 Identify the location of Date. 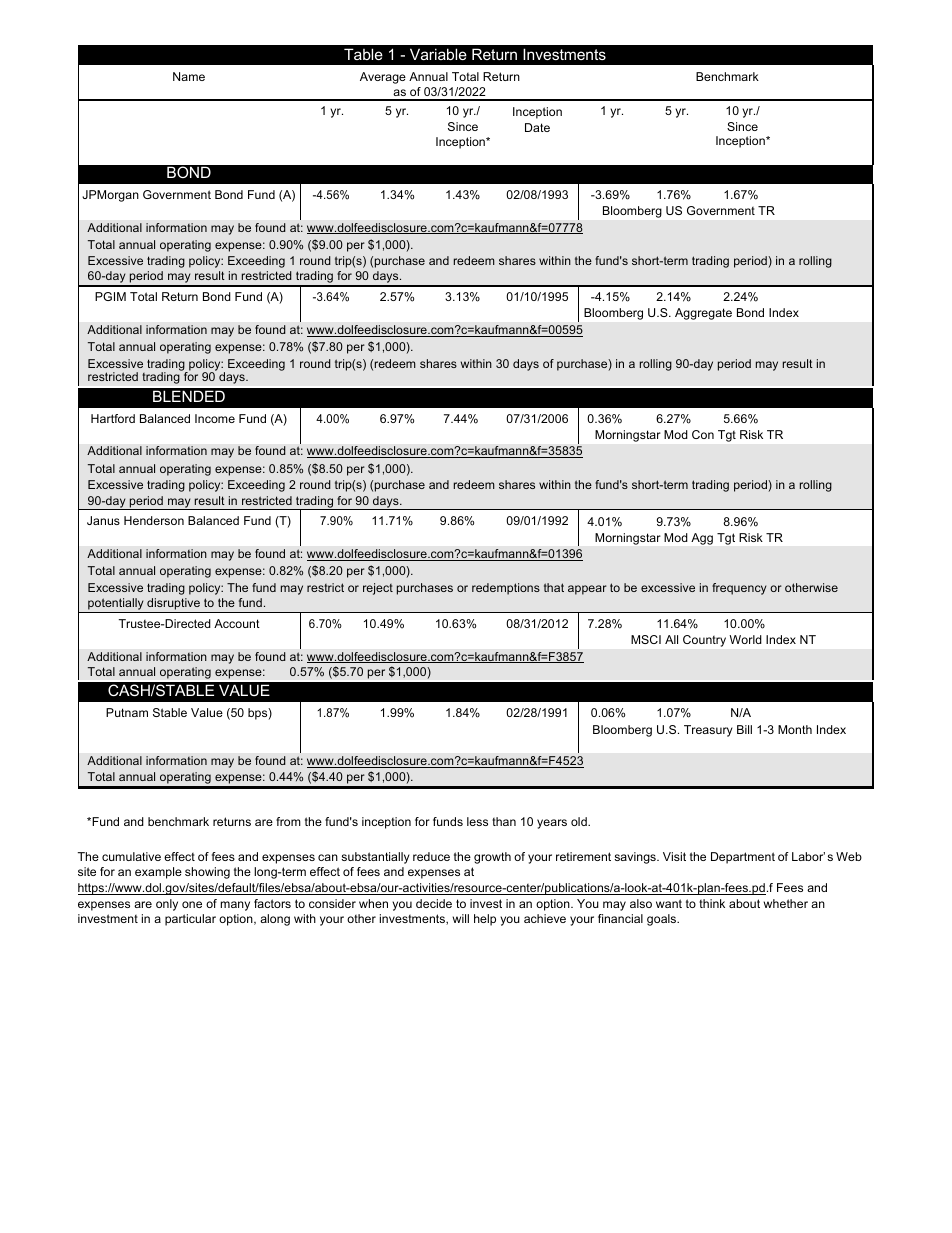
(537, 127).
